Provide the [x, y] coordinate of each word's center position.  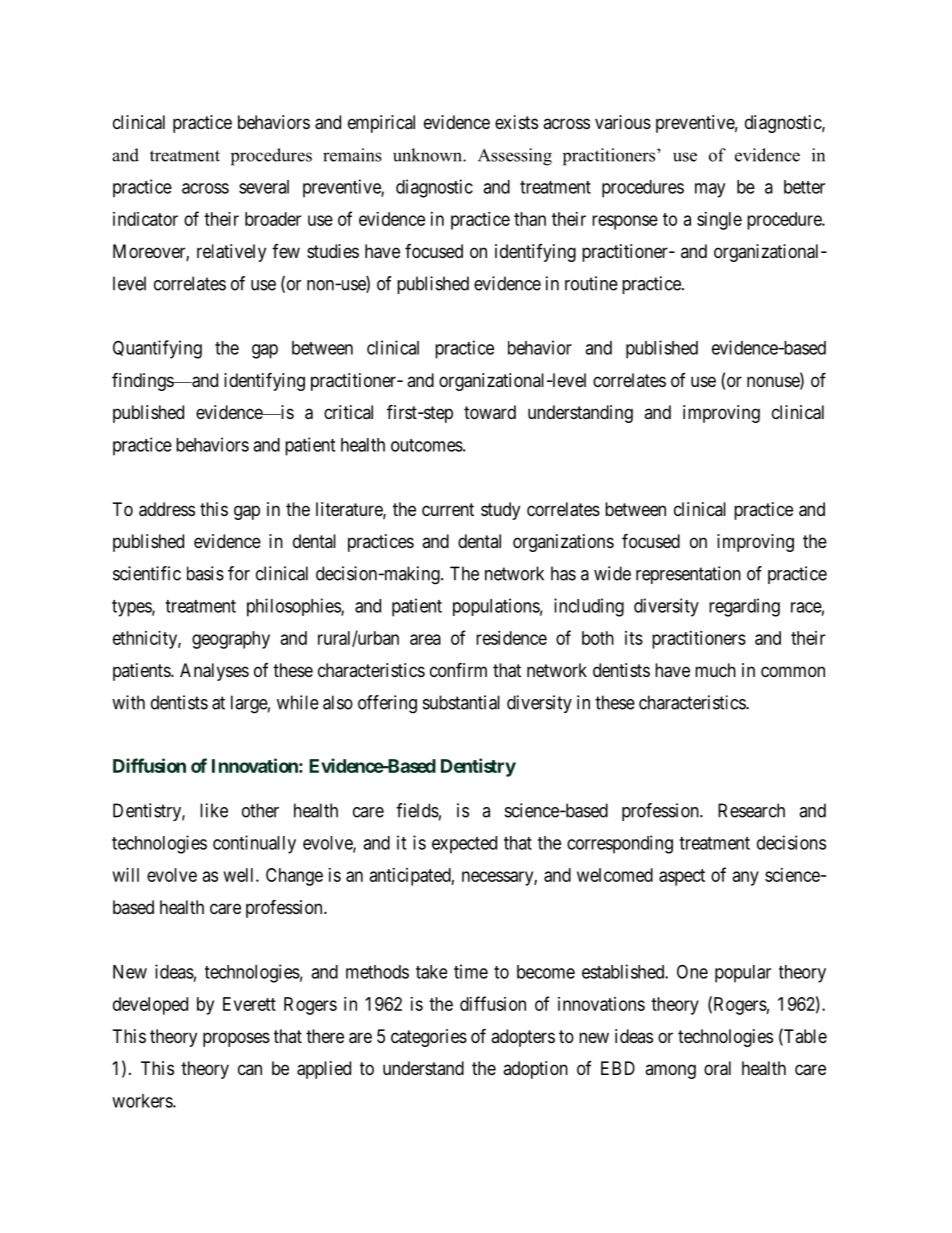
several [264, 187]
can [250, 1069]
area [425, 639]
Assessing [515, 157]
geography [231, 640]
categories [429, 1038]
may [710, 190]
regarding [744, 607]
